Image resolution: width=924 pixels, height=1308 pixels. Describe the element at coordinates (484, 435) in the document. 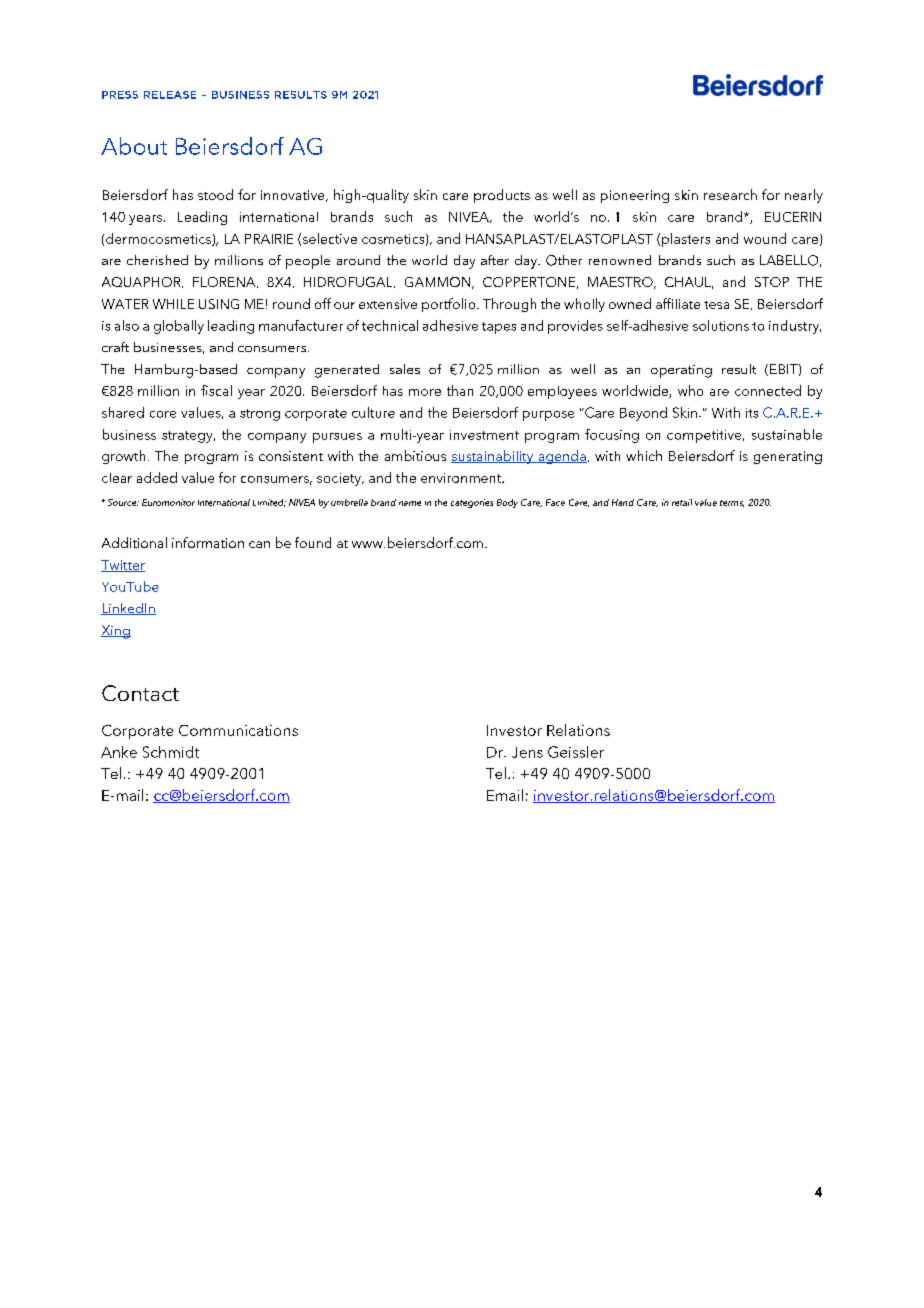

I see `investment` at that location.
